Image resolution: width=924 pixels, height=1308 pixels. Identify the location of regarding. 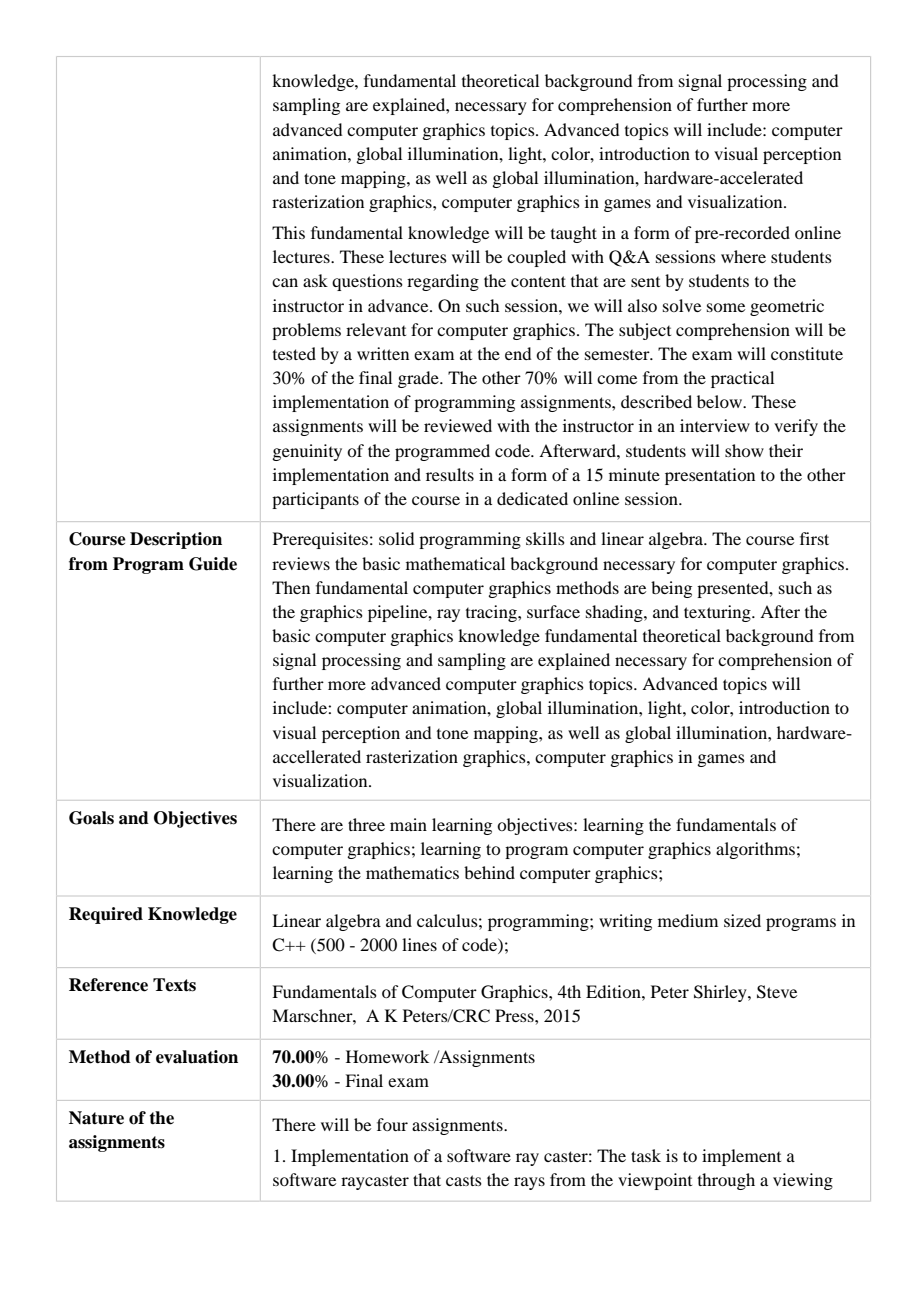
(443, 282).
